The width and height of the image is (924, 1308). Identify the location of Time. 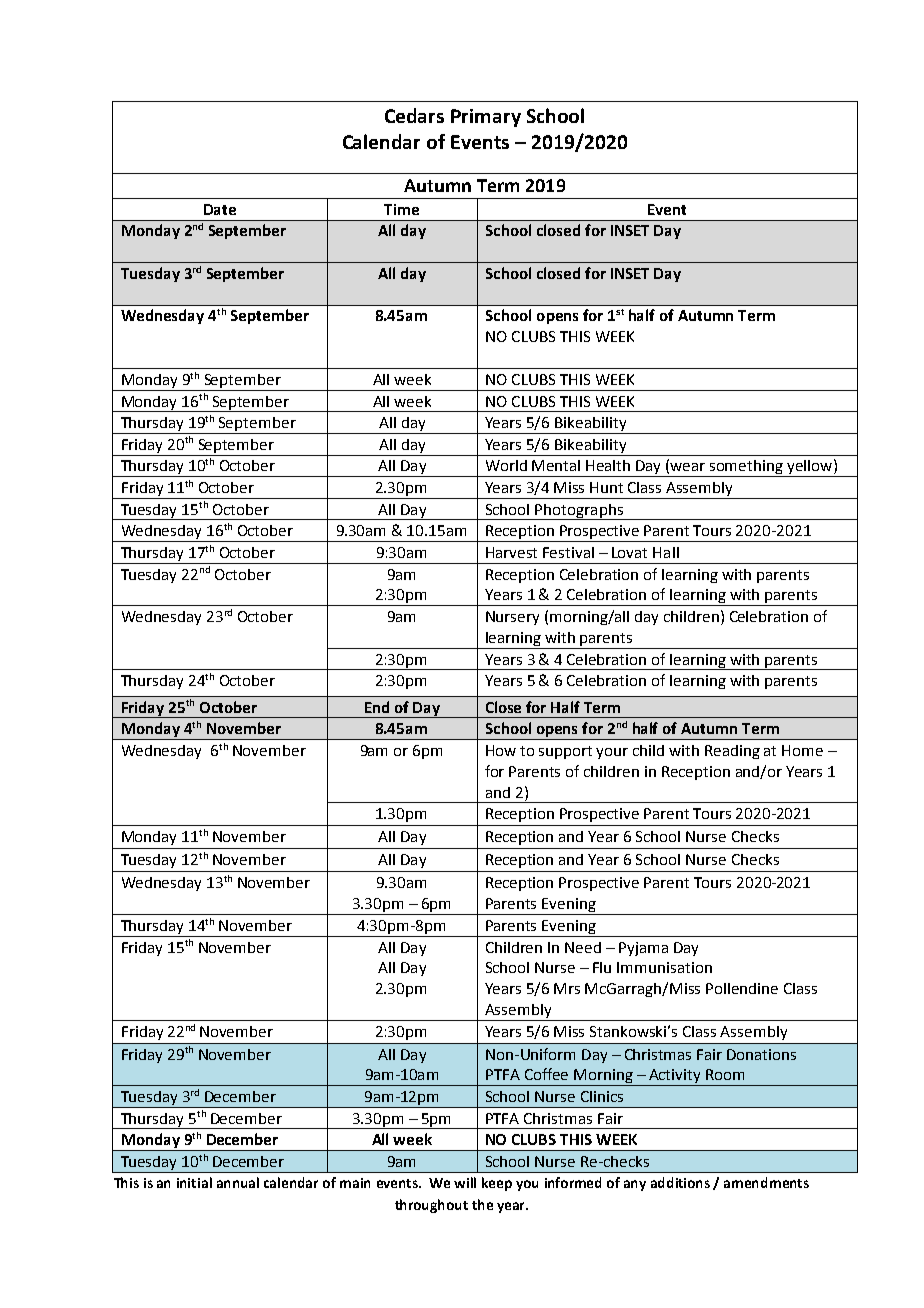
(401, 209).
